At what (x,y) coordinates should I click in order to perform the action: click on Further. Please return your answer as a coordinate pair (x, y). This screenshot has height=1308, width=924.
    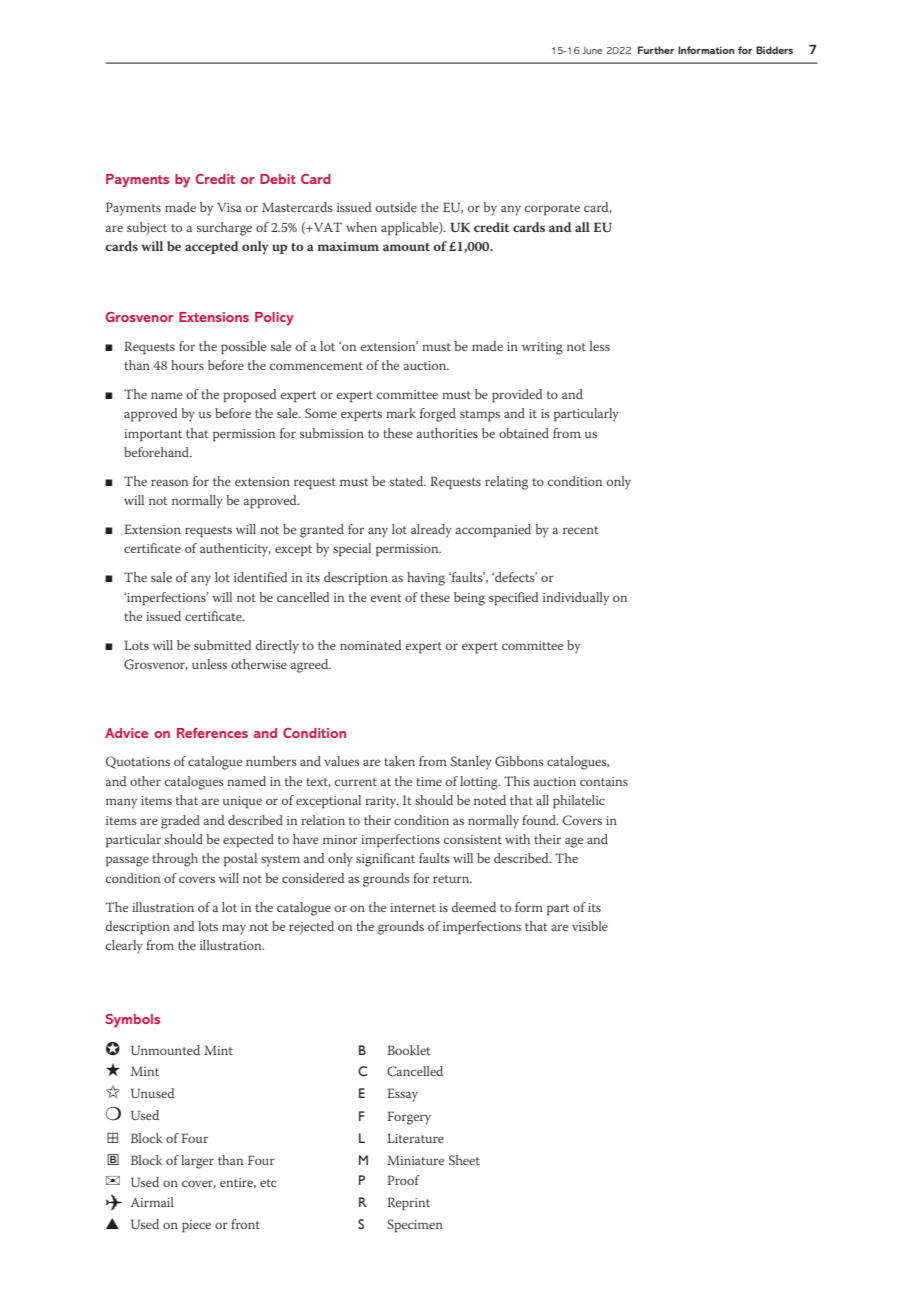
    Looking at the image, I should click on (656, 50).
